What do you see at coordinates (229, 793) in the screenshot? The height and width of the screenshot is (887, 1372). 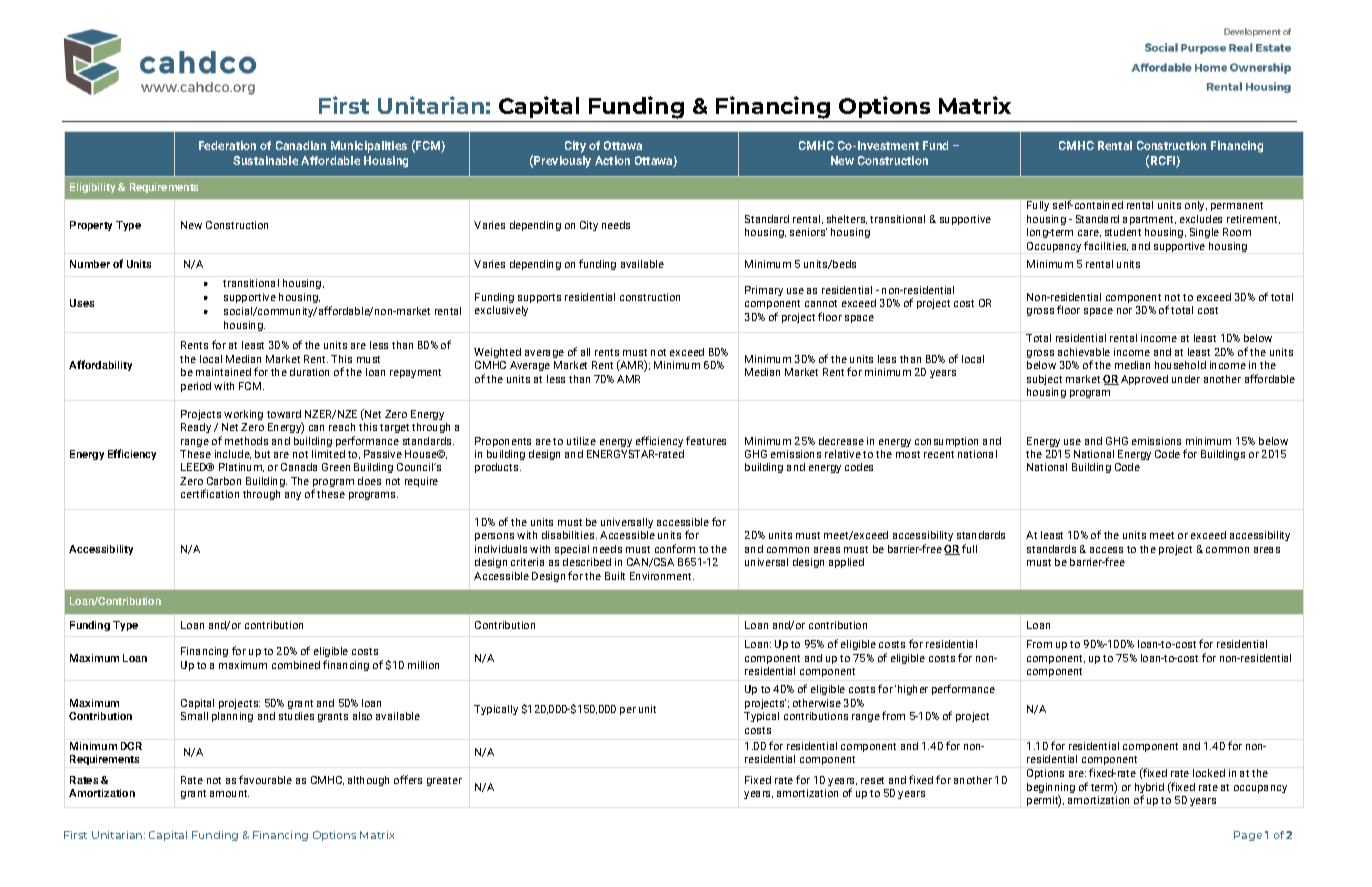 I see `amount` at bounding box center [229, 793].
